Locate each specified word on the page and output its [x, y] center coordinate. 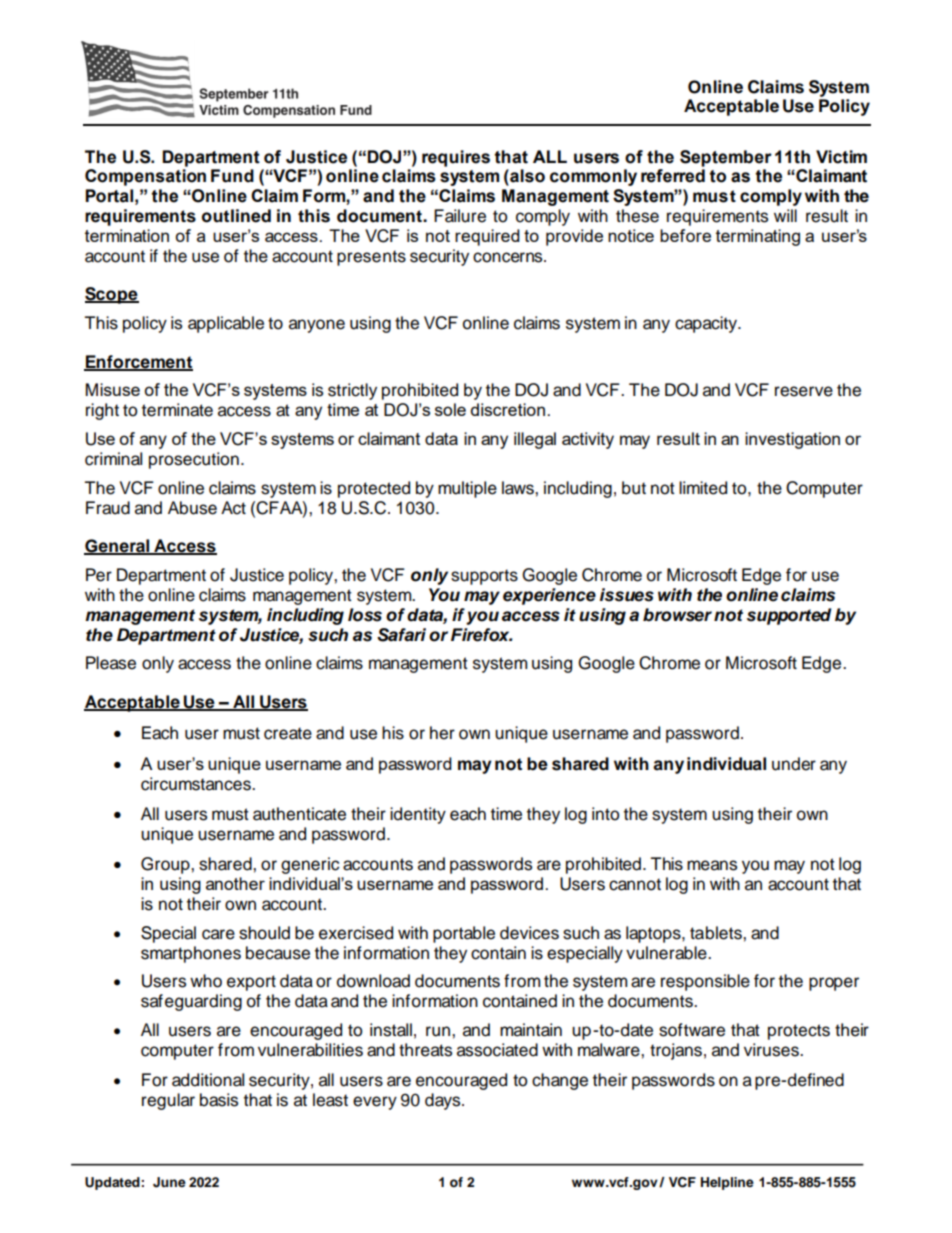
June [169, 1182]
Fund [232, 176]
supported [789, 616]
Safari [401, 635]
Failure [460, 216]
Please [111, 663]
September [726, 158]
